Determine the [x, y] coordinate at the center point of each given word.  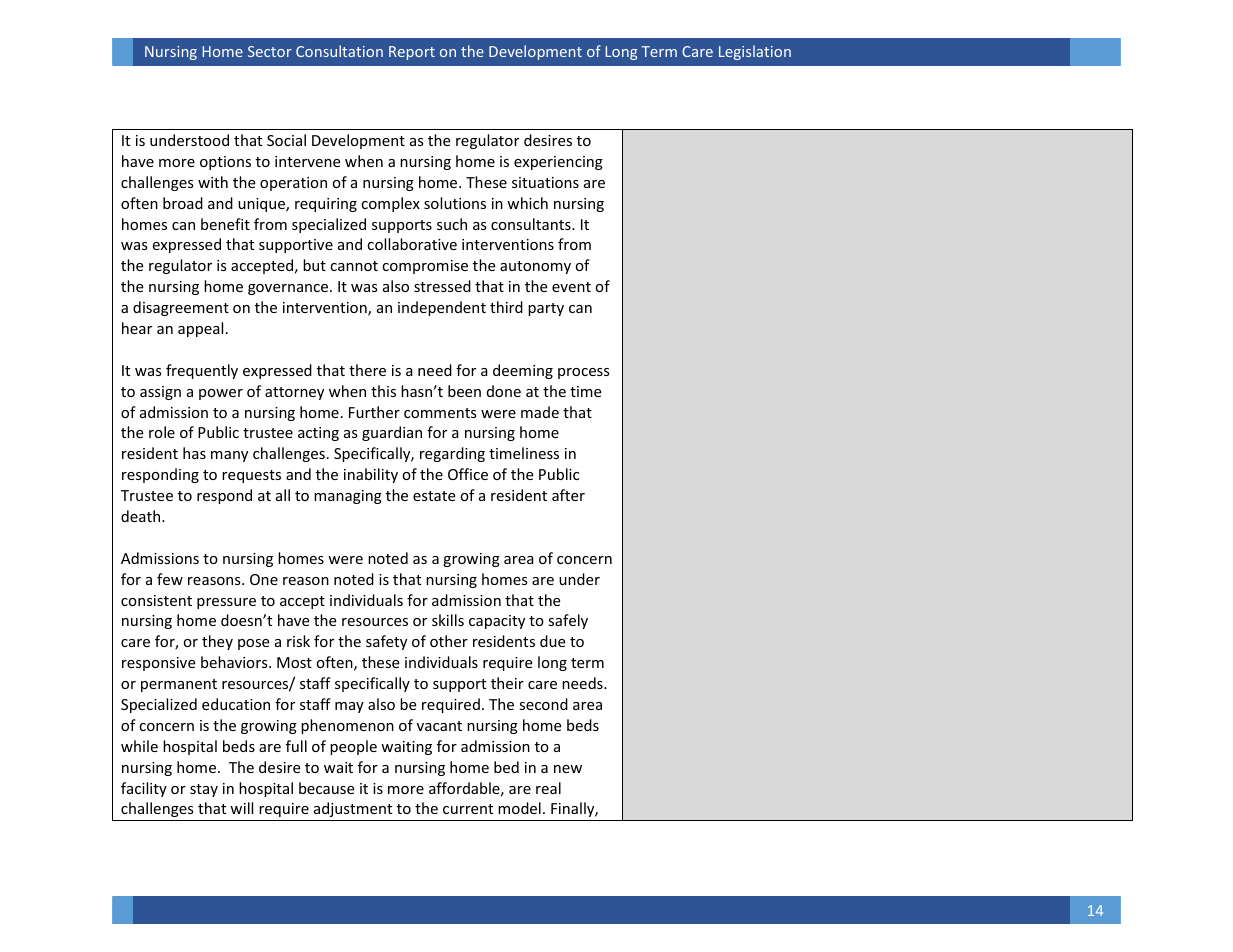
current [468, 809]
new [568, 769]
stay [204, 790]
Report [412, 53]
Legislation [755, 52]
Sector [270, 51]
